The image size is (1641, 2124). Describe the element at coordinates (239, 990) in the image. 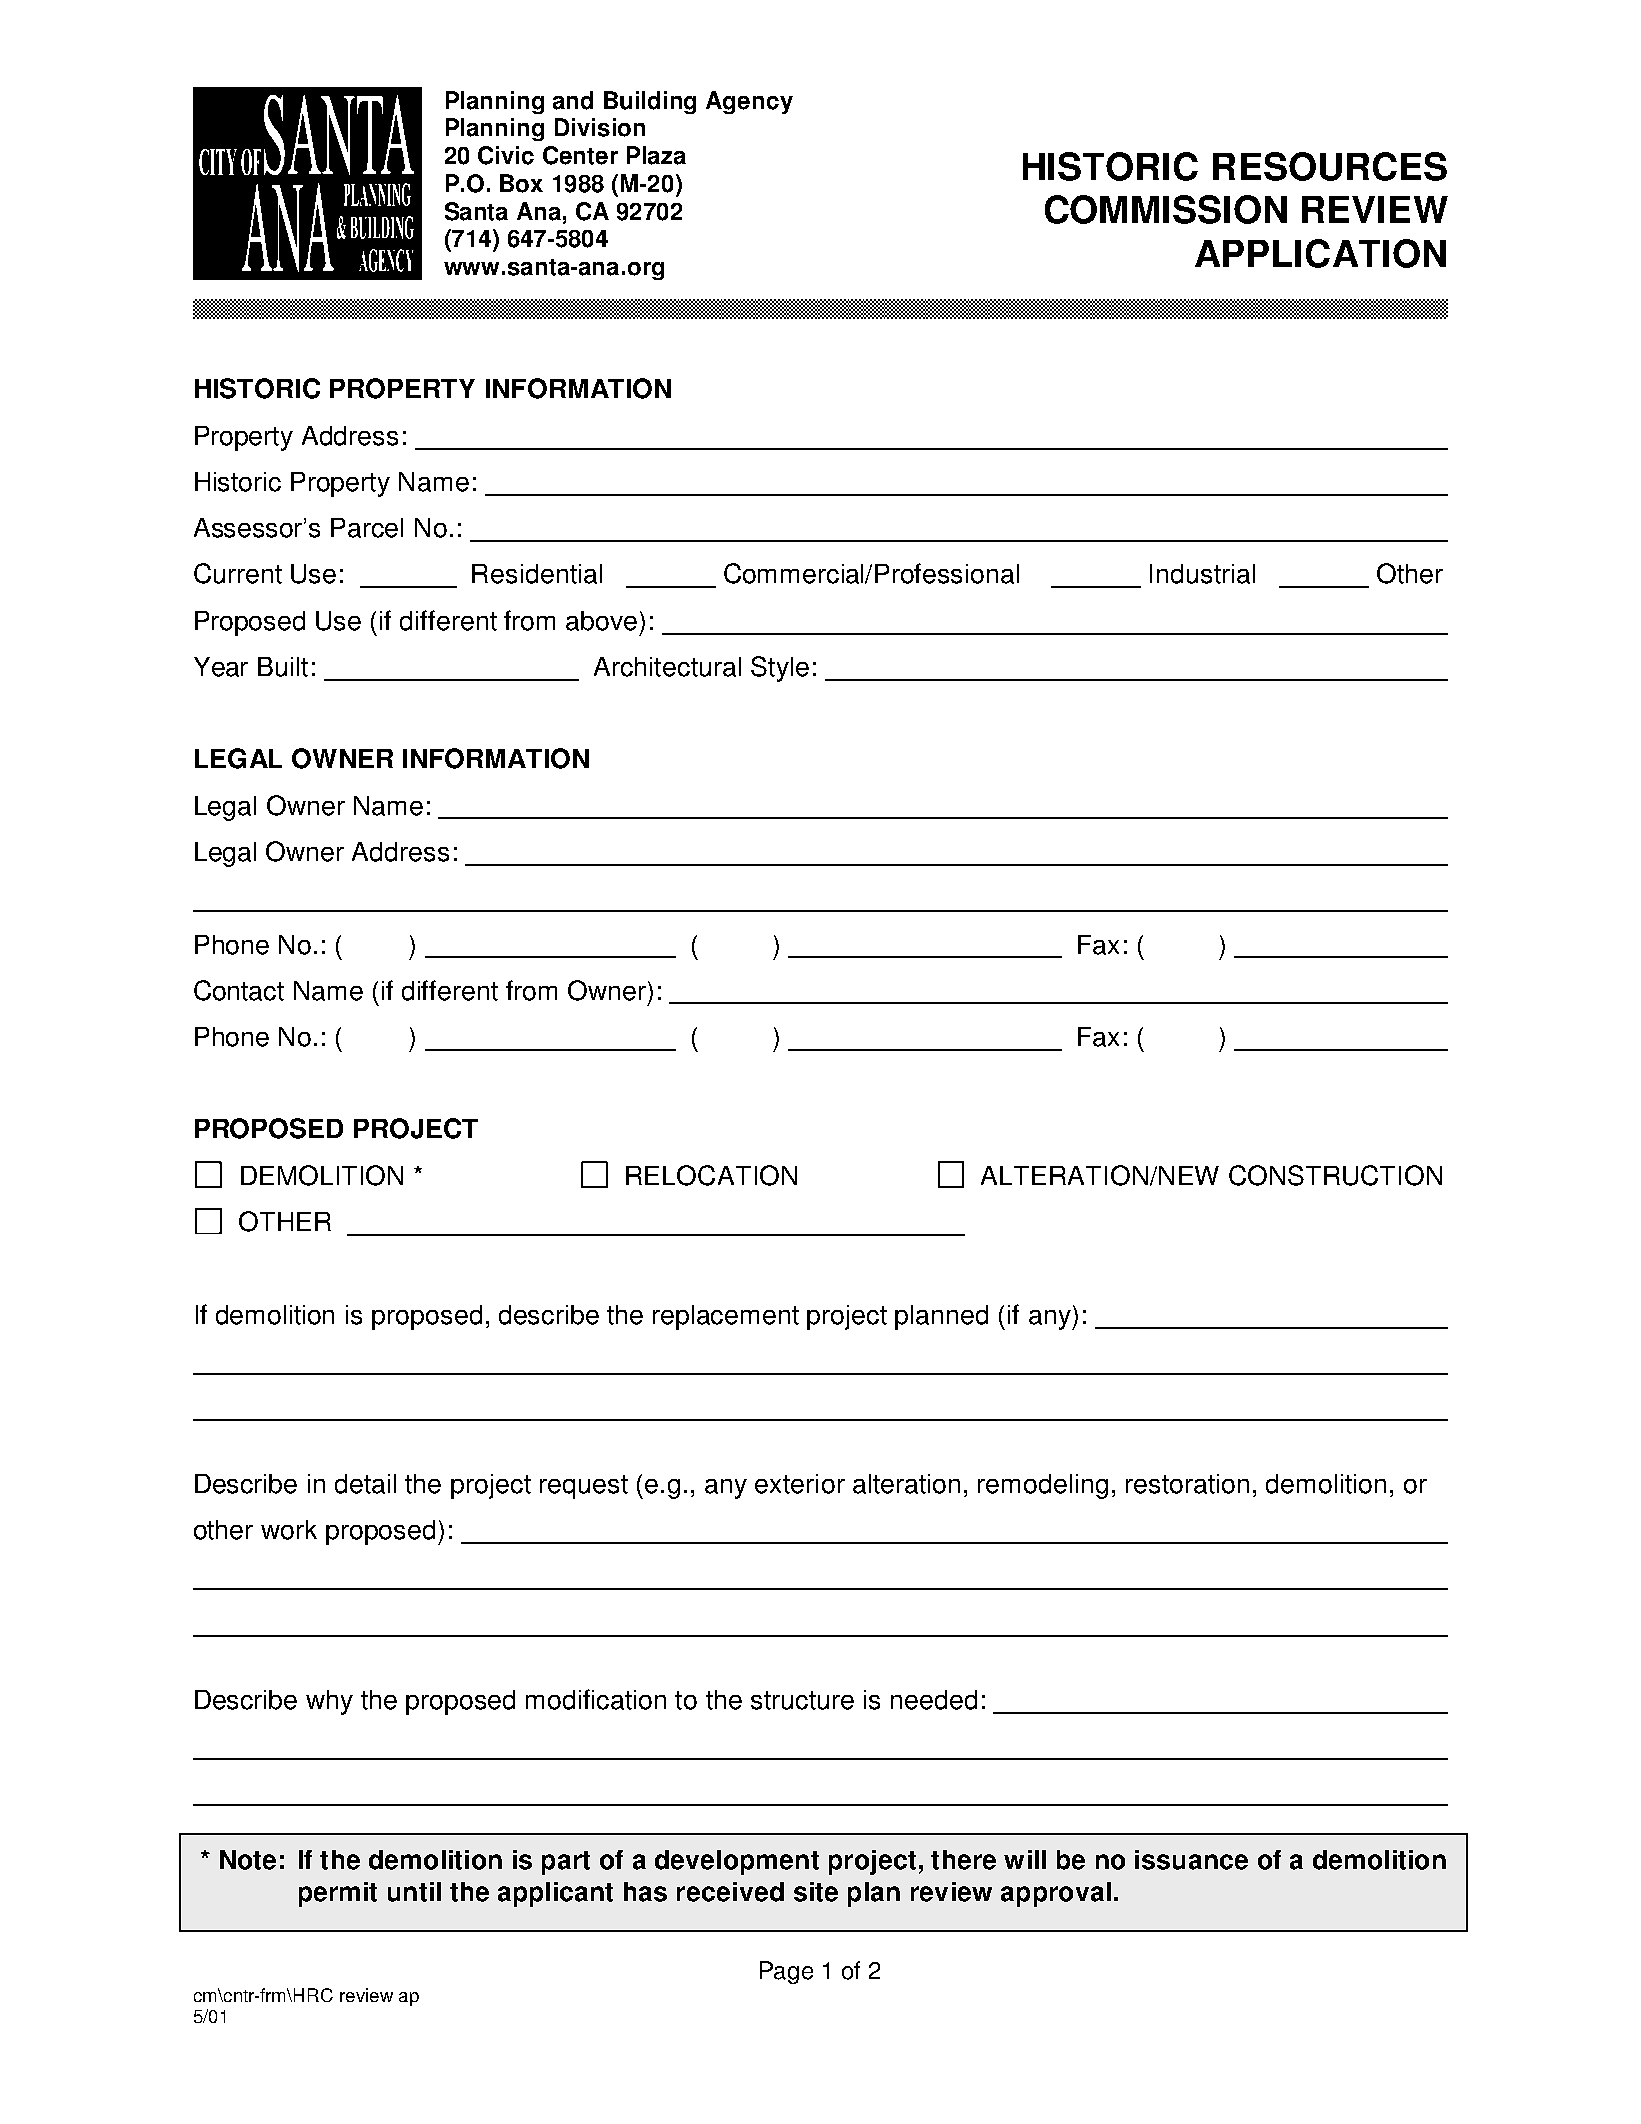

I see `Contact` at that location.
